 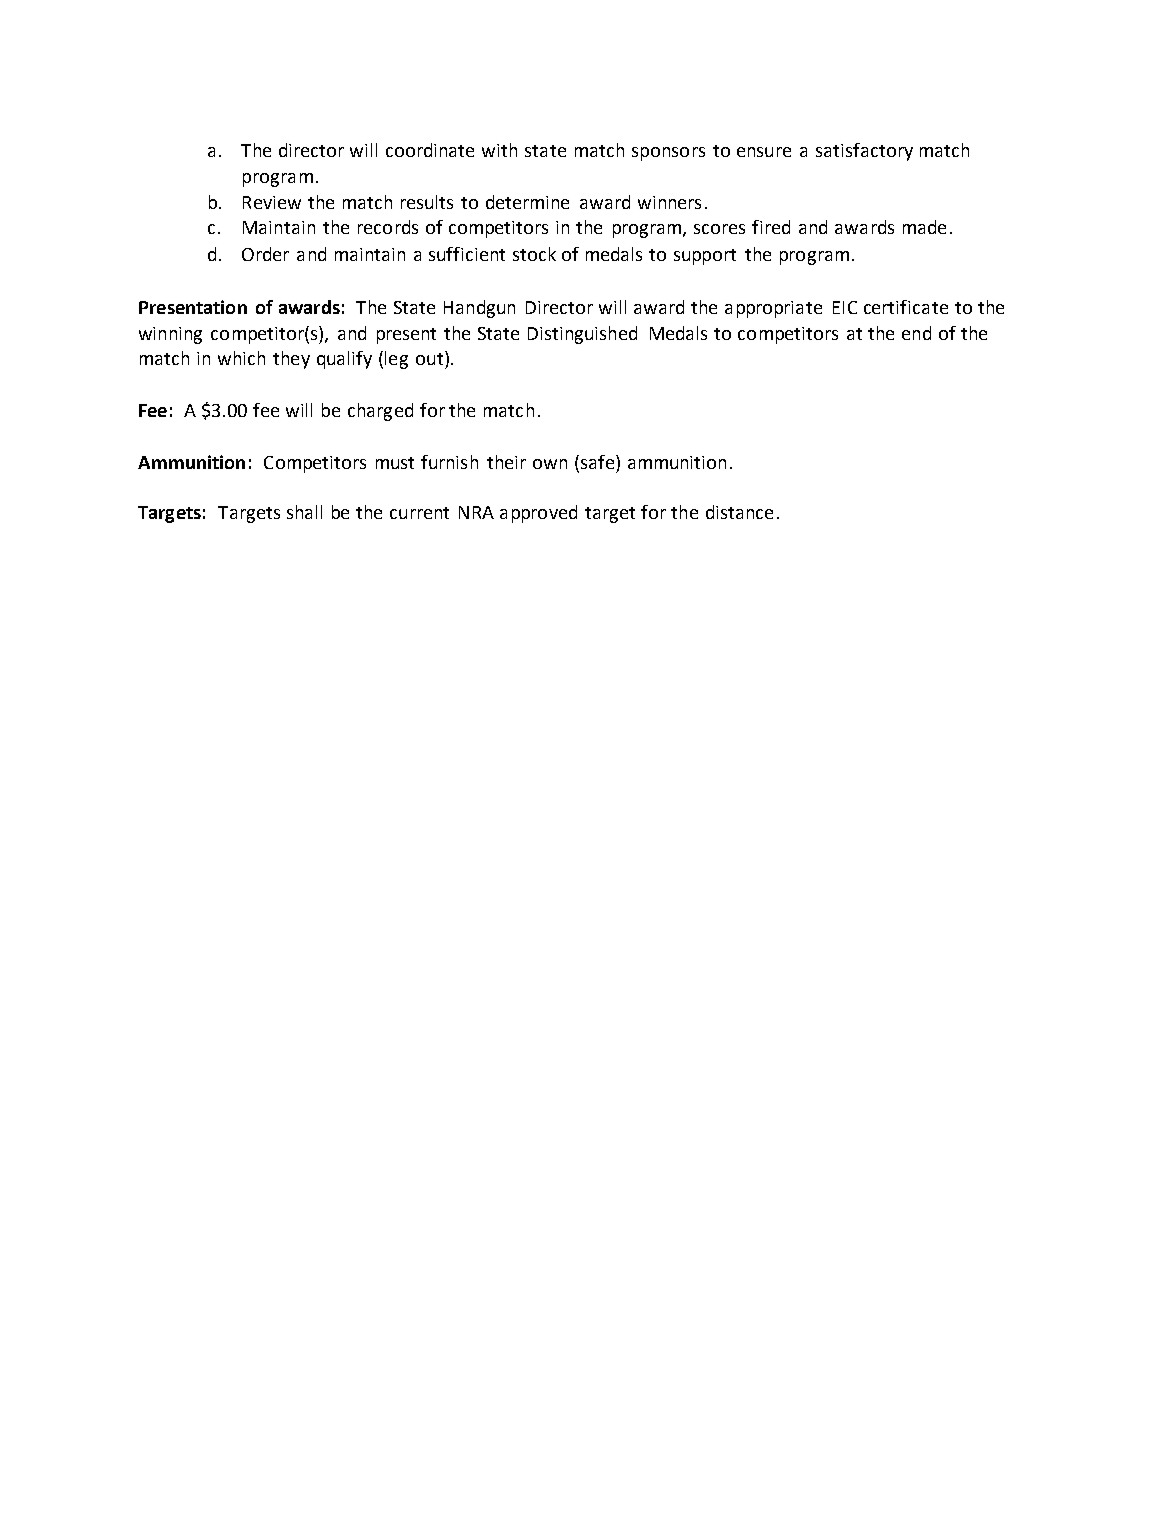 What do you see at coordinates (916, 333) in the image?
I see `end` at bounding box center [916, 333].
